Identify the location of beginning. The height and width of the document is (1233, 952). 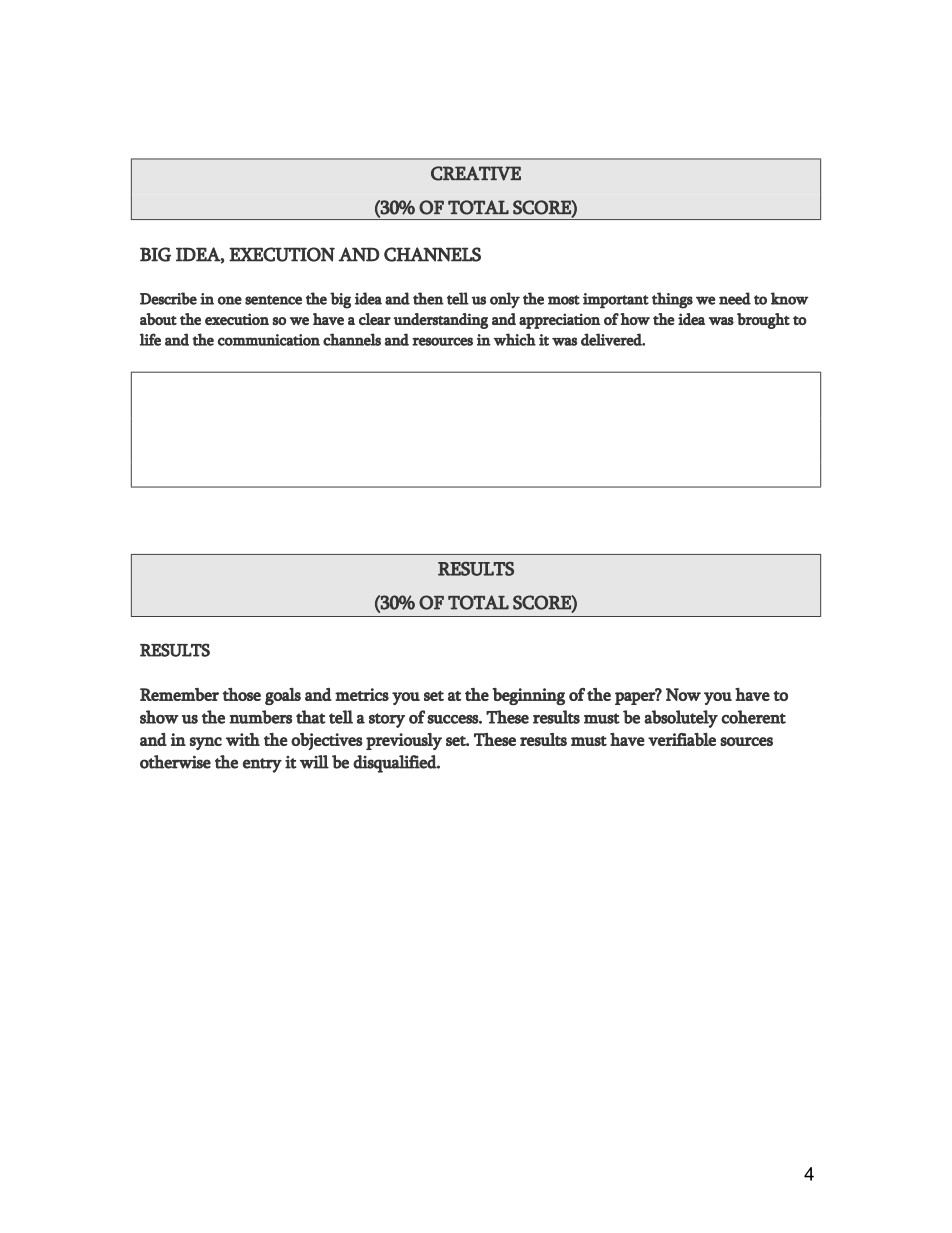
(528, 696).
